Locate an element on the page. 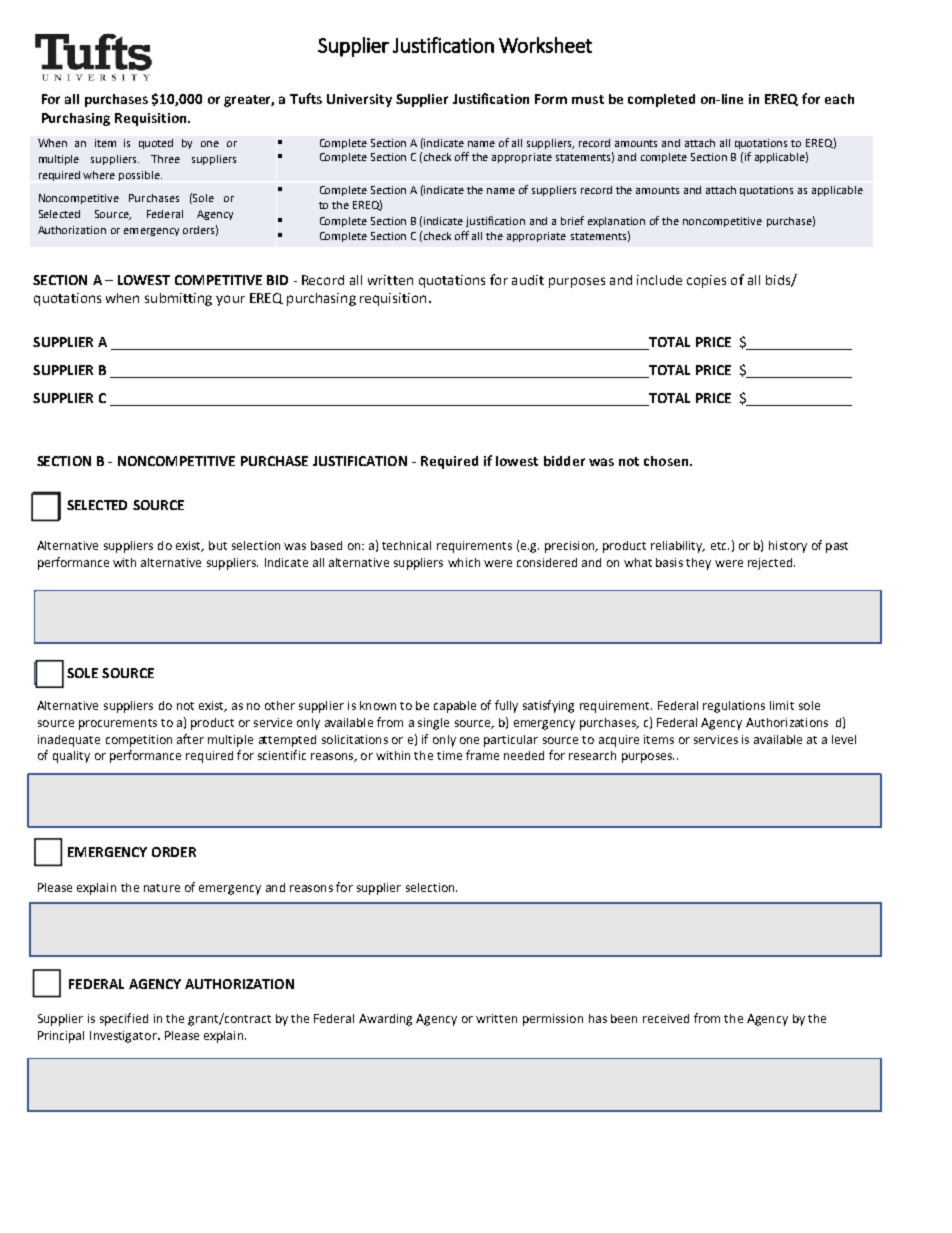 The width and height of the page is (952, 1233). but is located at coordinates (218, 545).
